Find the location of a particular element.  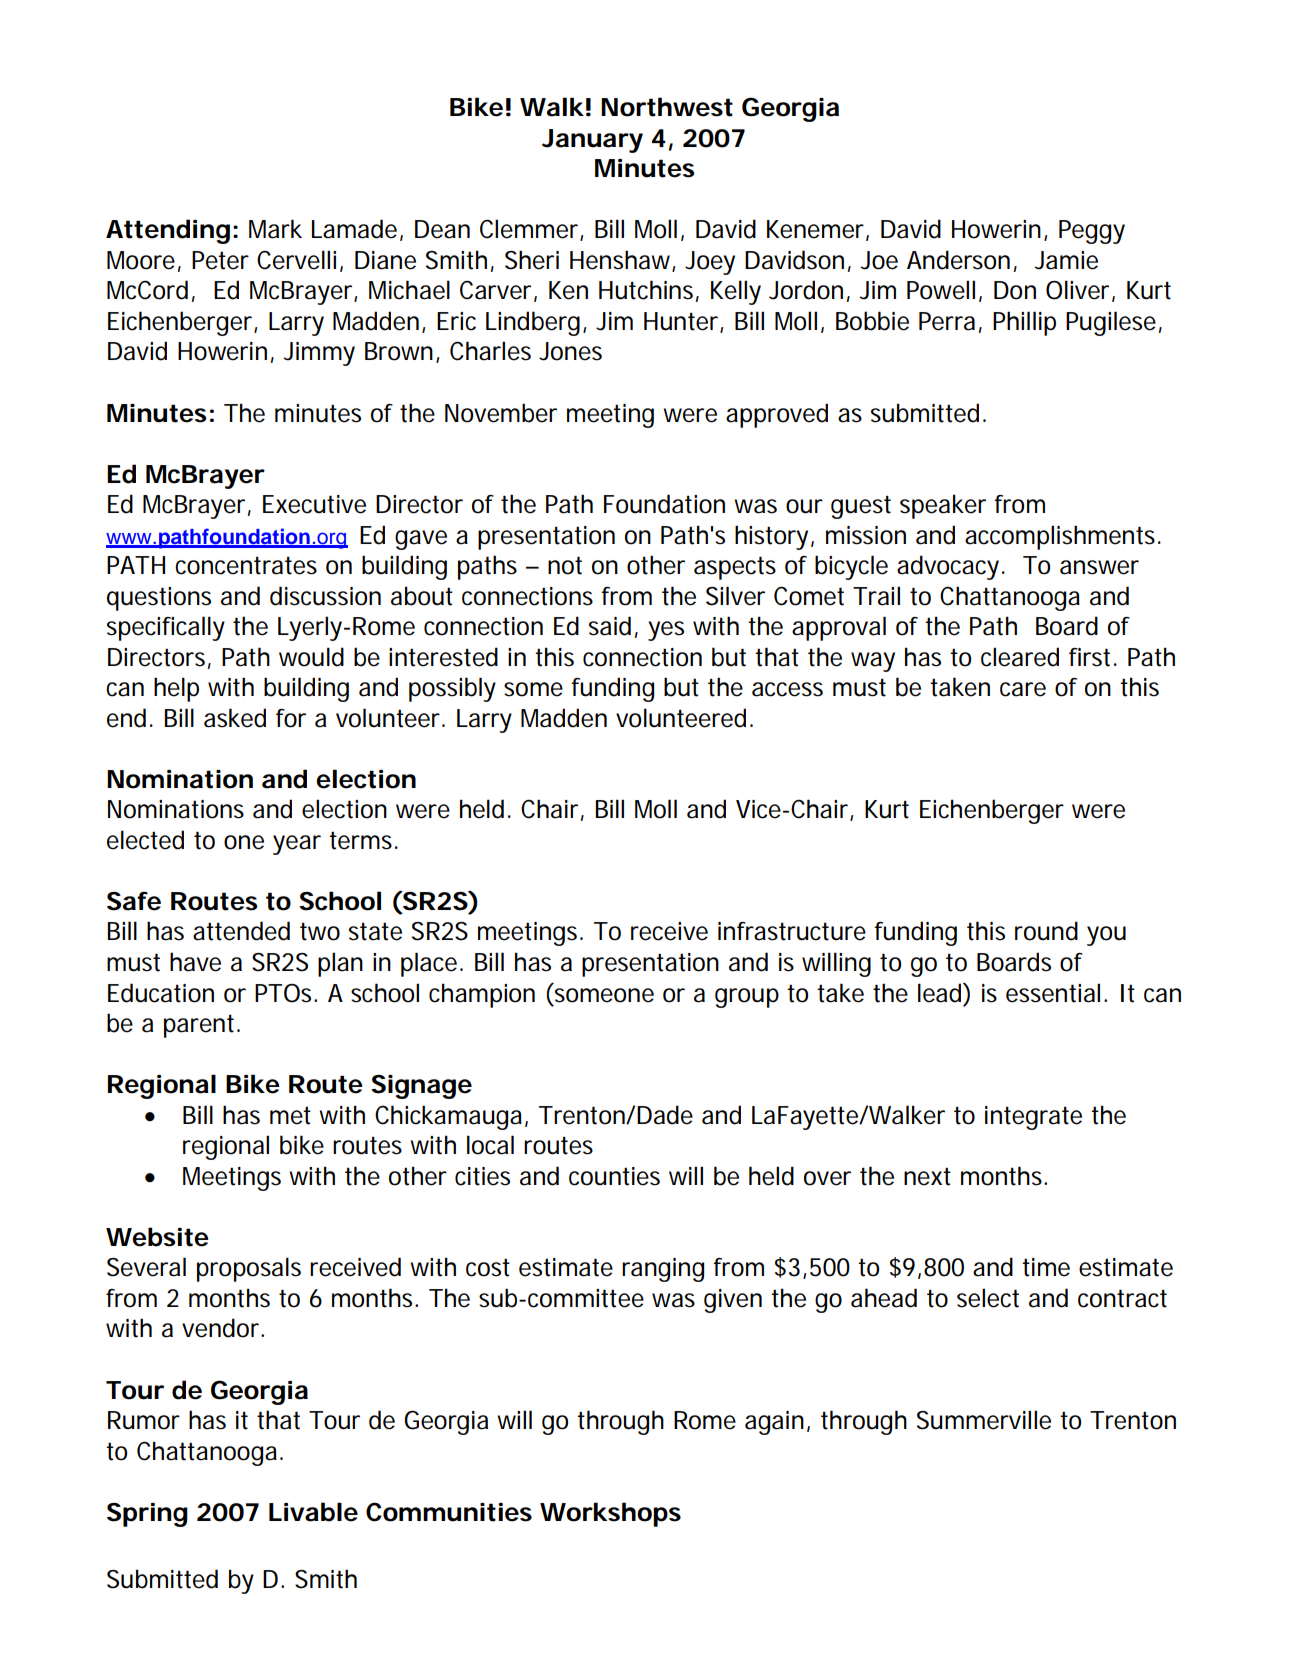

counties is located at coordinates (614, 1176).
